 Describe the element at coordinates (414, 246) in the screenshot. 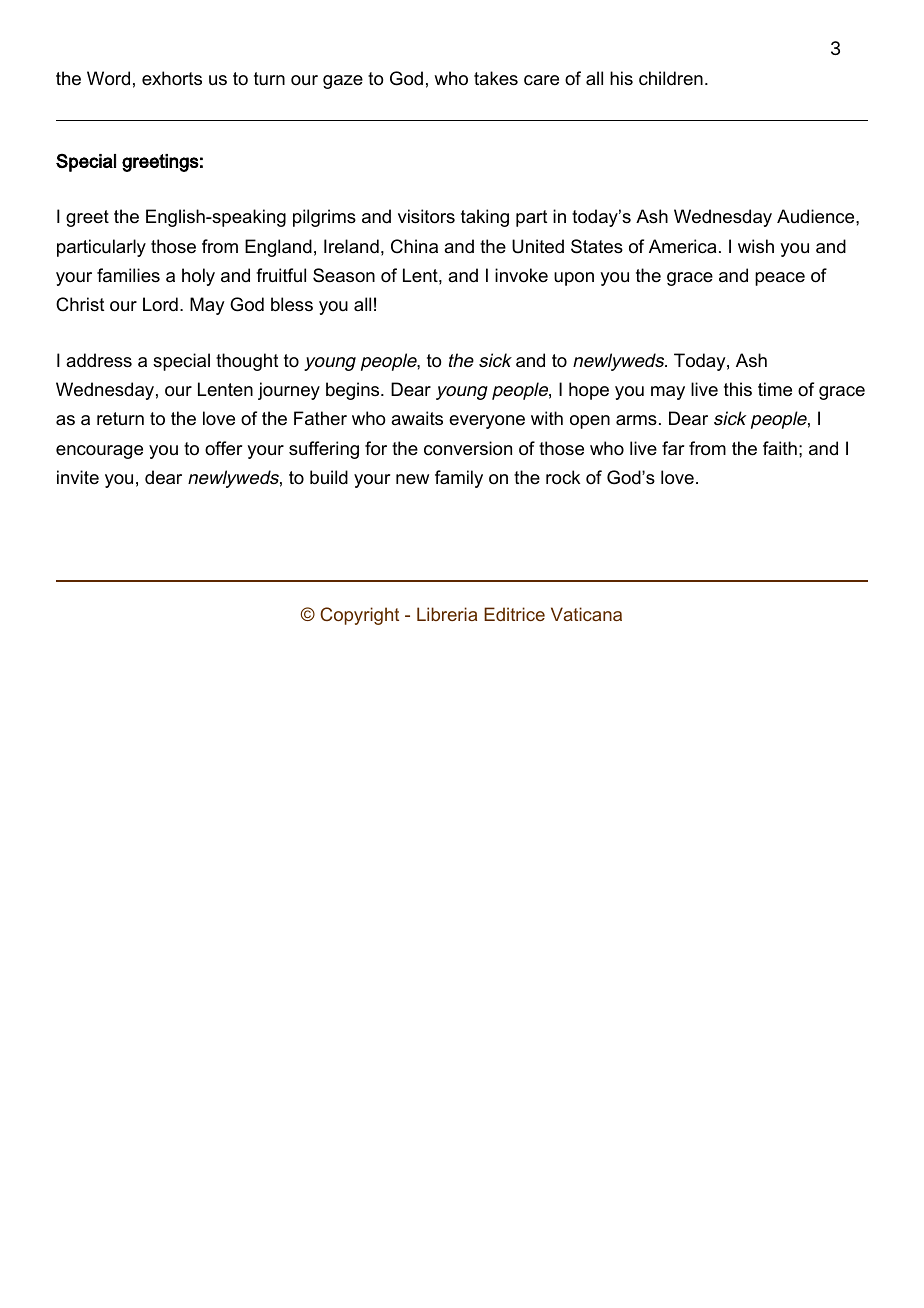

I see `China` at that location.
